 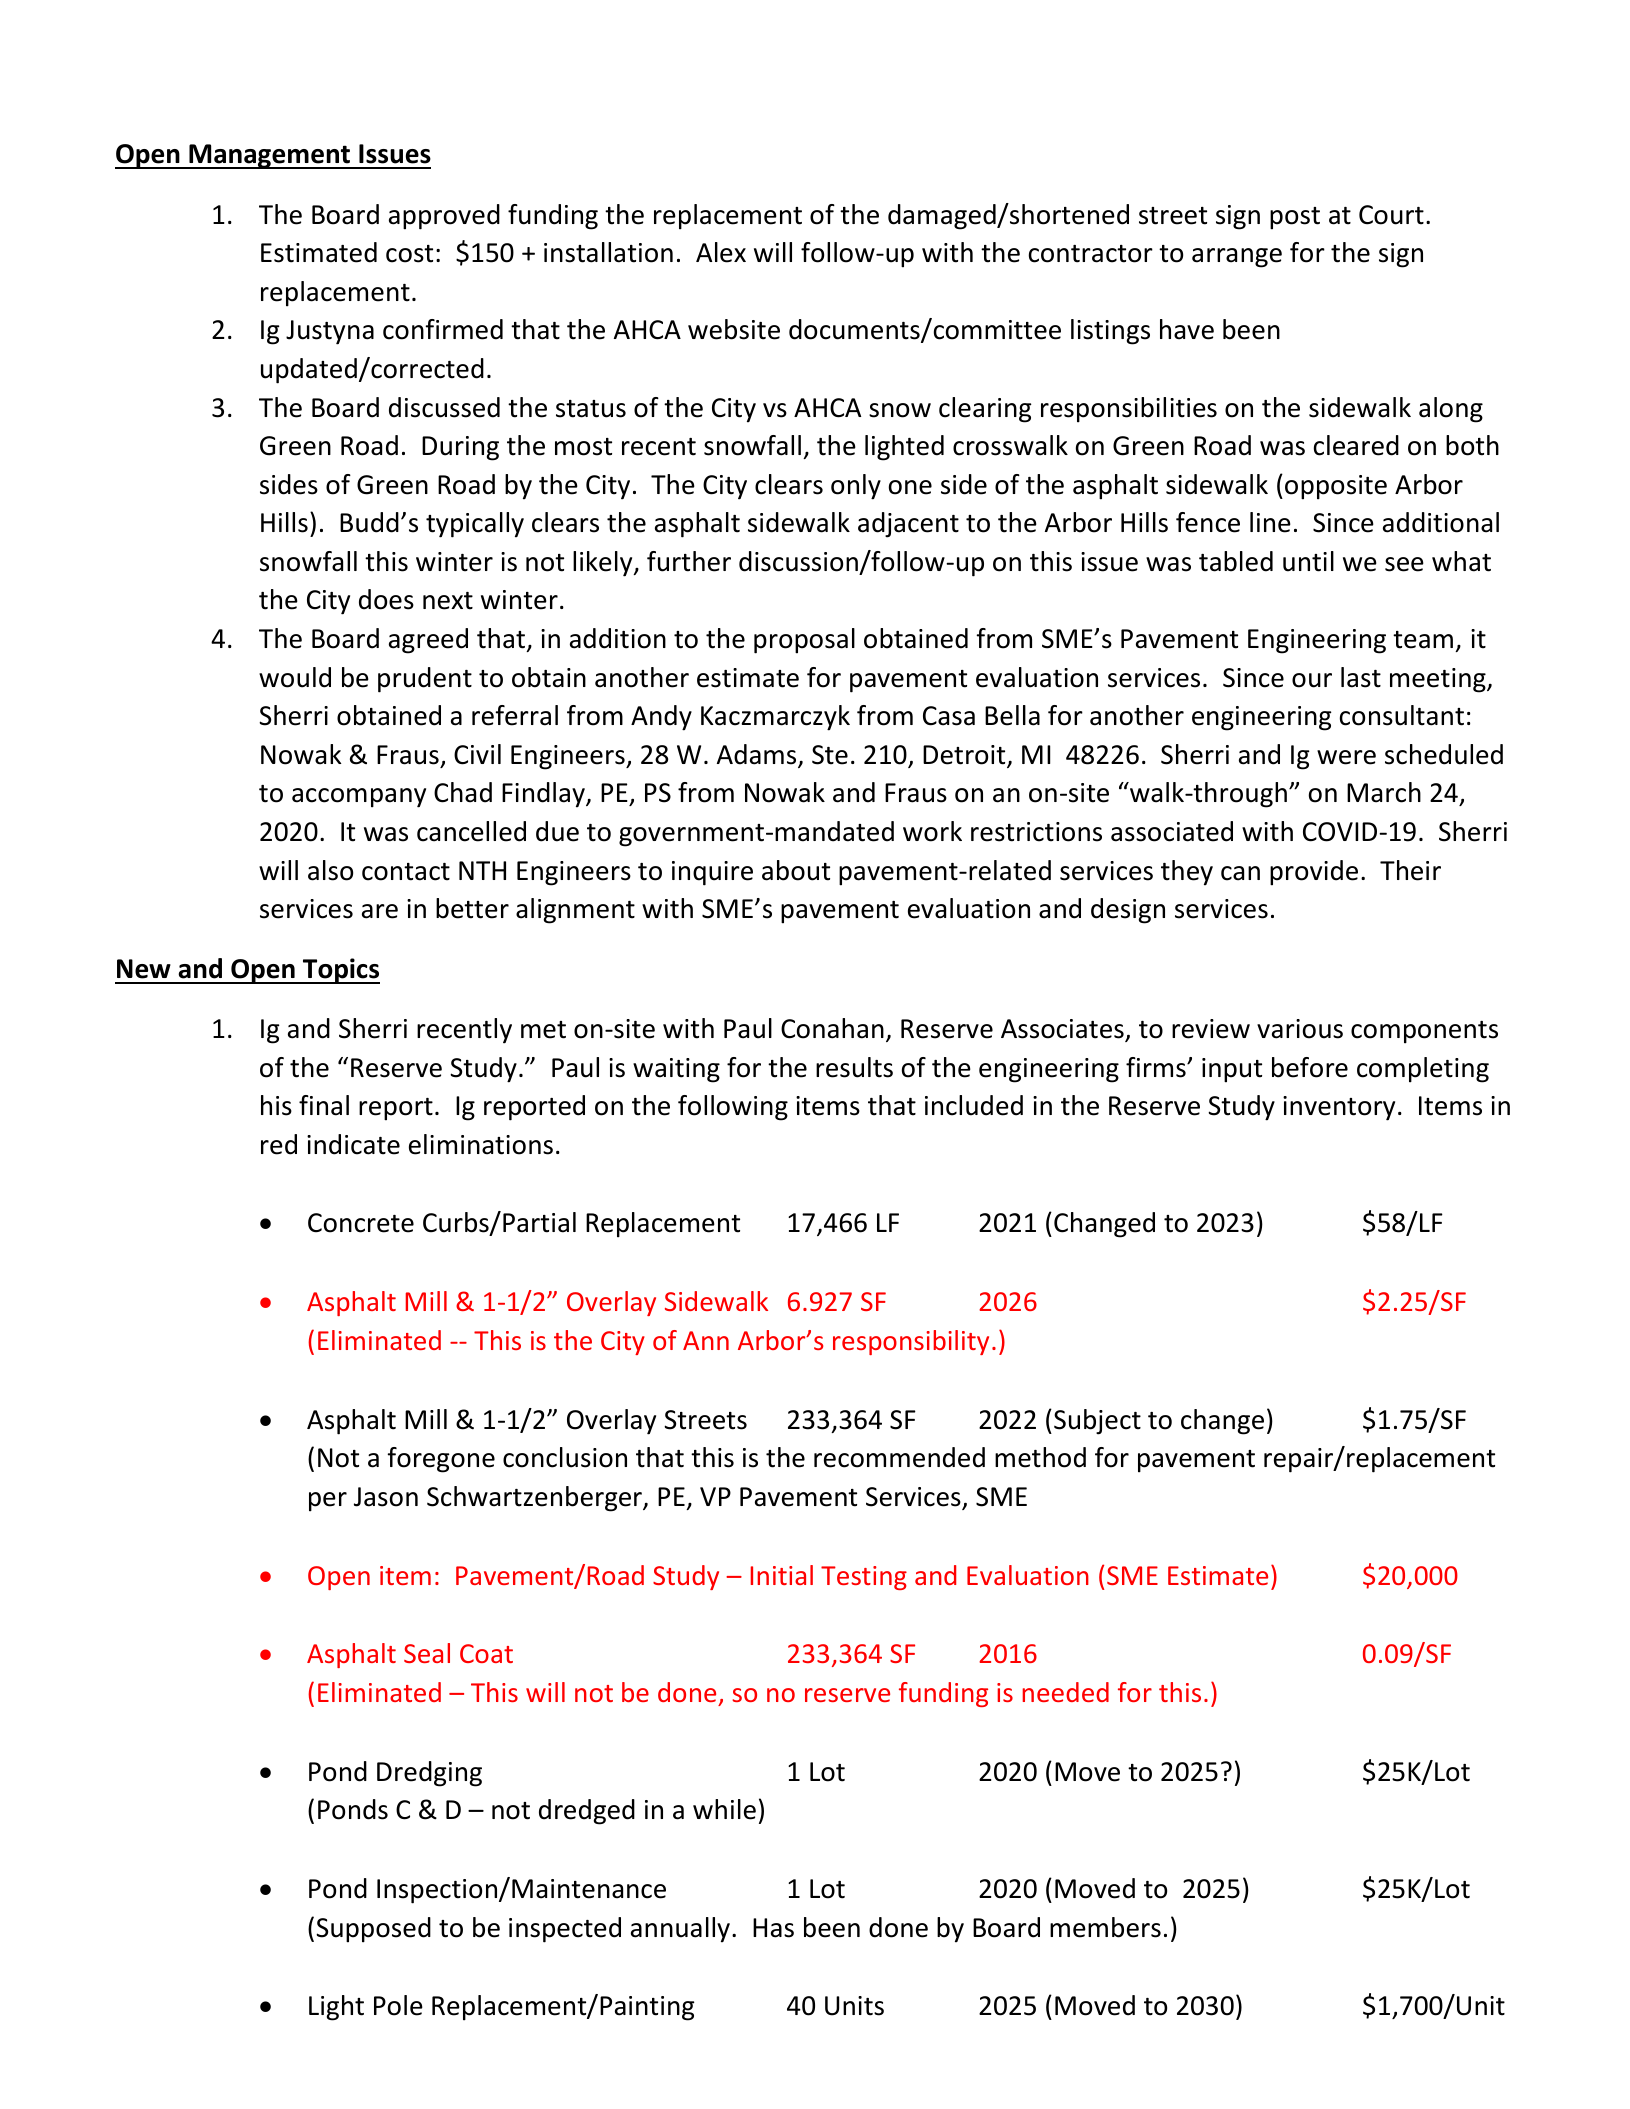 What do you see at coordinates (773, 1928) in the screenshot?
I see `Has` at bounding box center [773, 1928].
